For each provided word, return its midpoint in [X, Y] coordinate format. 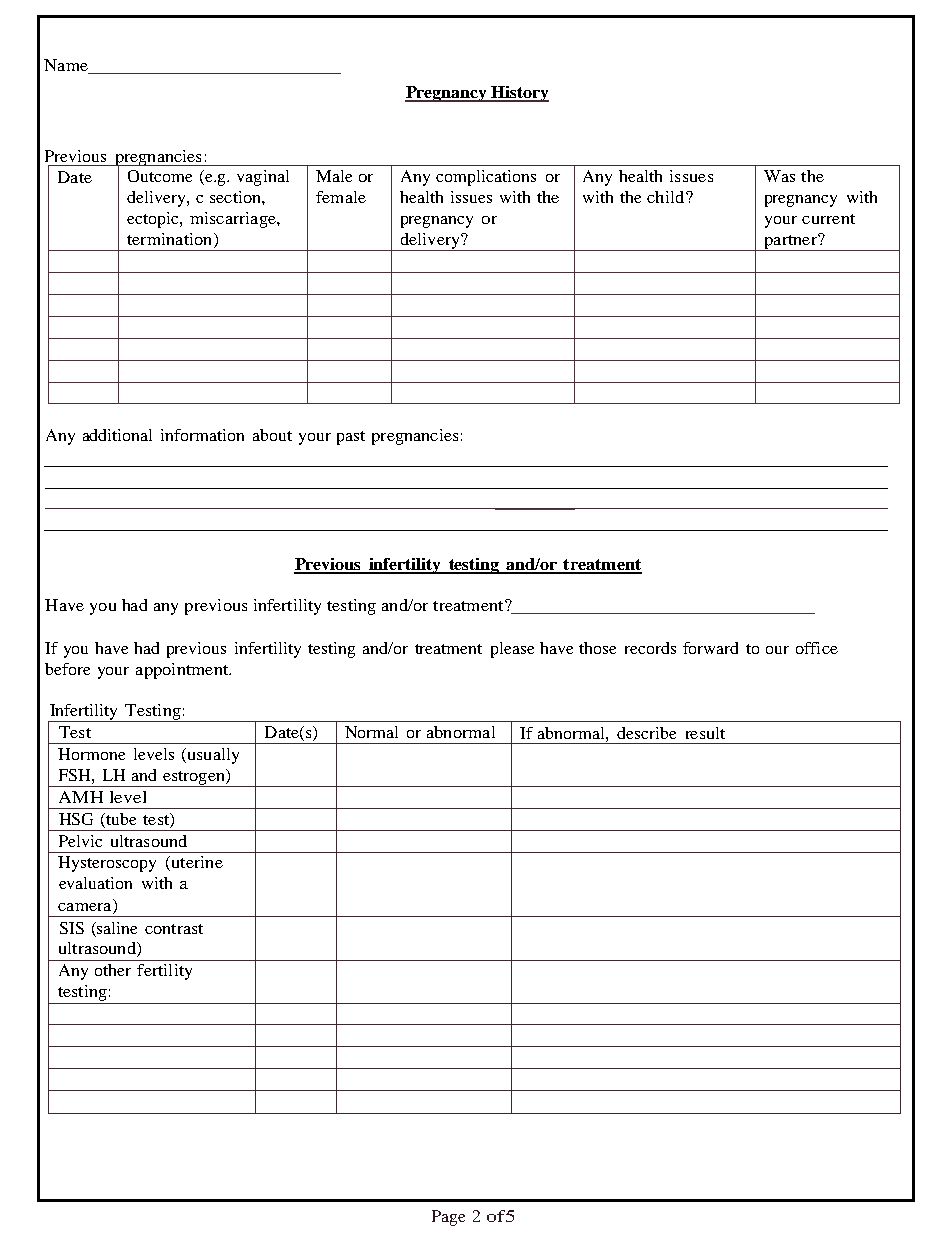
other [113, 970]
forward [710, 648]
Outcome [160, 176]
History [519, 94]
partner [790, 242]
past [351, 438]
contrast [174, 929]
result [705, 733]
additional [117, 435]
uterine [196, 863]
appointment [183, 671]
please [512, 650]
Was [779, 176]
